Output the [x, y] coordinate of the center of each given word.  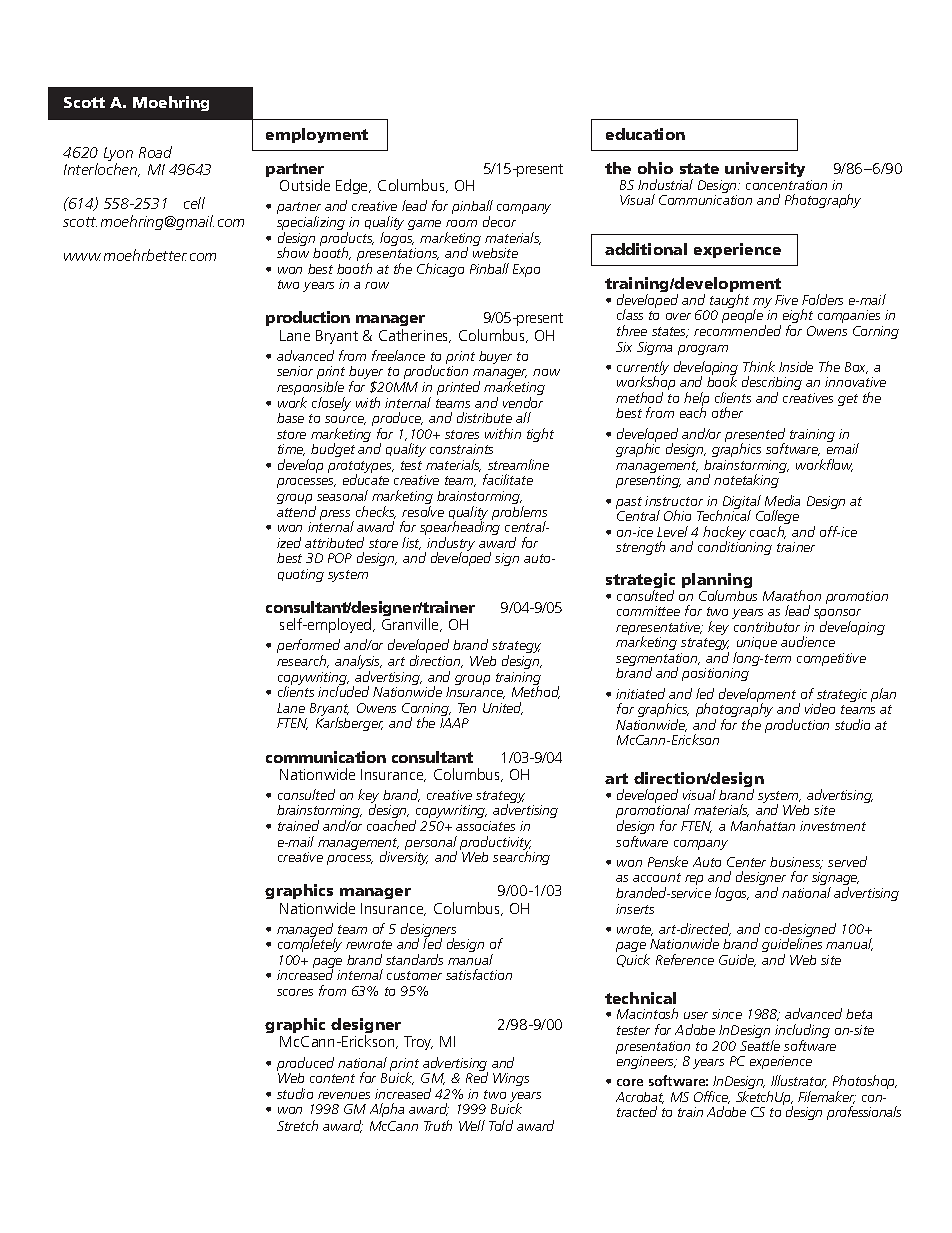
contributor [767, 627]
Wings [511, 1079]
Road [155, 152]
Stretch [297, 1125]
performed [308, 647]
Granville [411, 625]
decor [499, 221]
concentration [786, 185]
